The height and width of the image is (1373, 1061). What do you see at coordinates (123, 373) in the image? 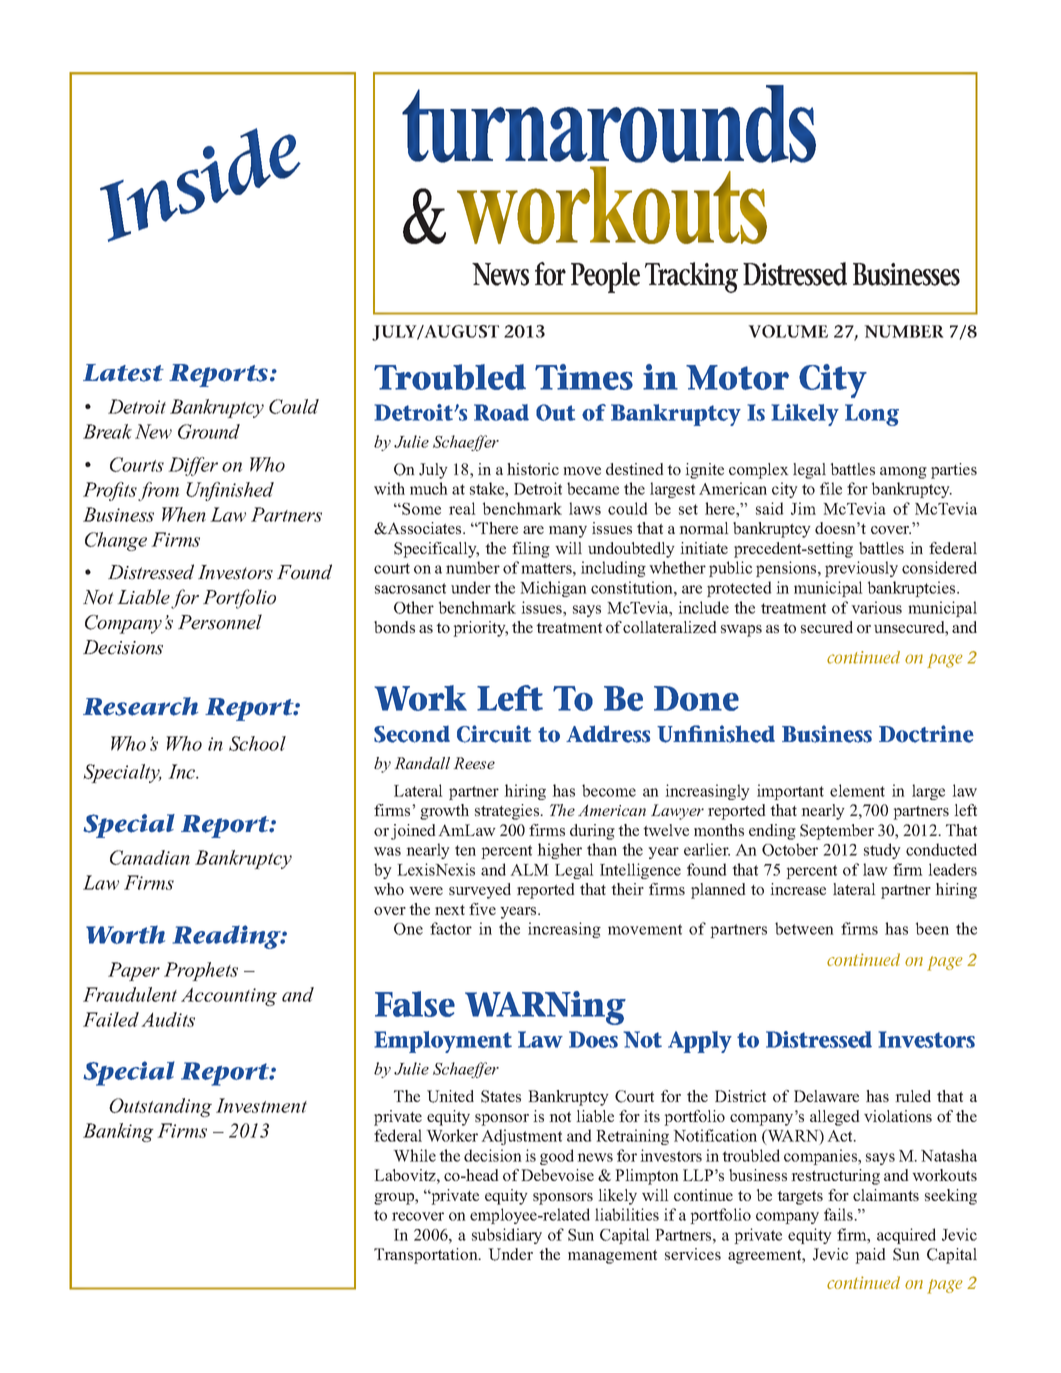
I see `Latest` at bounding box center [123, 373].
